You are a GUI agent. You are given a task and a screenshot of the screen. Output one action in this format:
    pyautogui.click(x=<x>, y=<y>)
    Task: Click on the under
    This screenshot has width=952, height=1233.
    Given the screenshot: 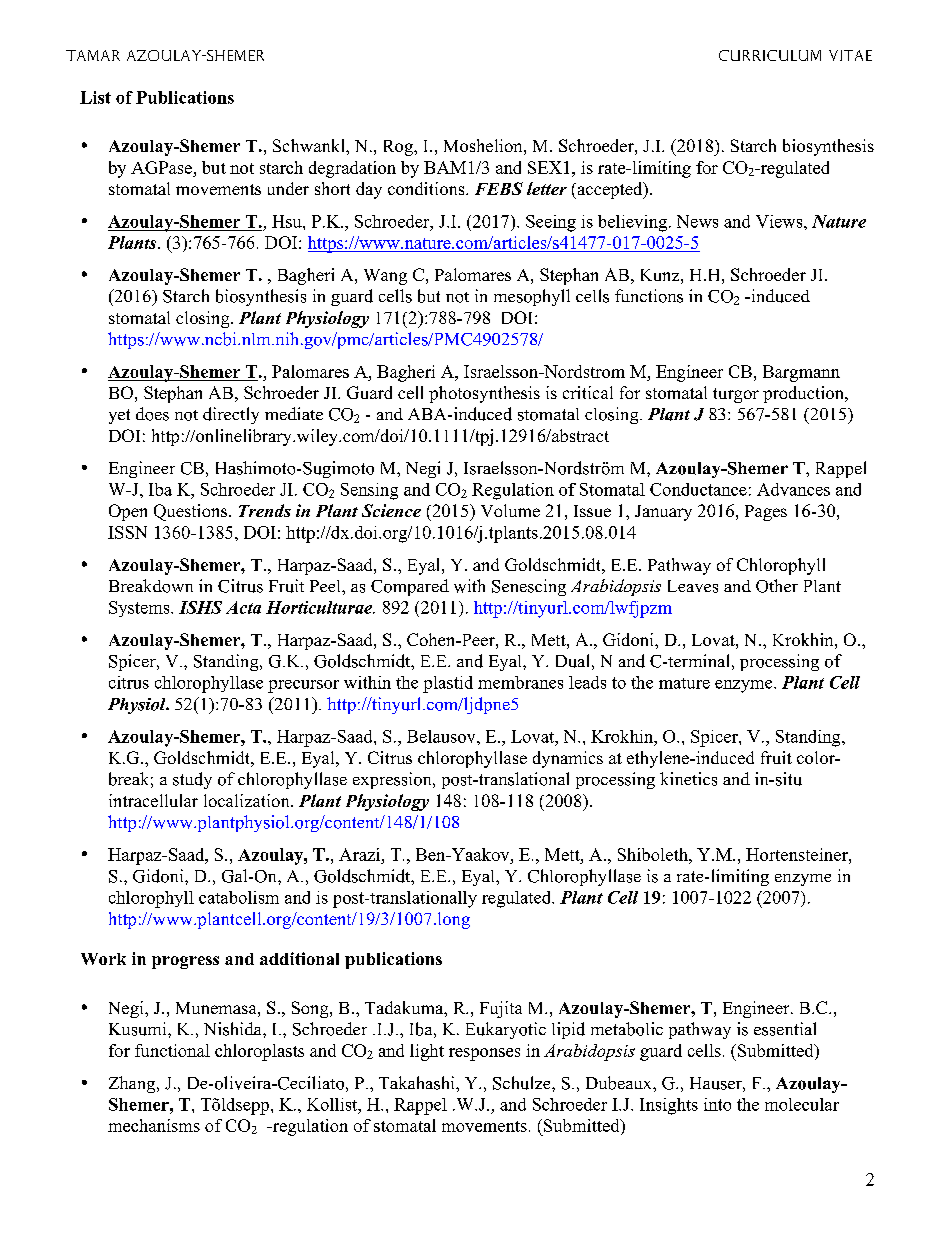 What is the action you would take?
    pyautogui.click(x=288, y=188)
